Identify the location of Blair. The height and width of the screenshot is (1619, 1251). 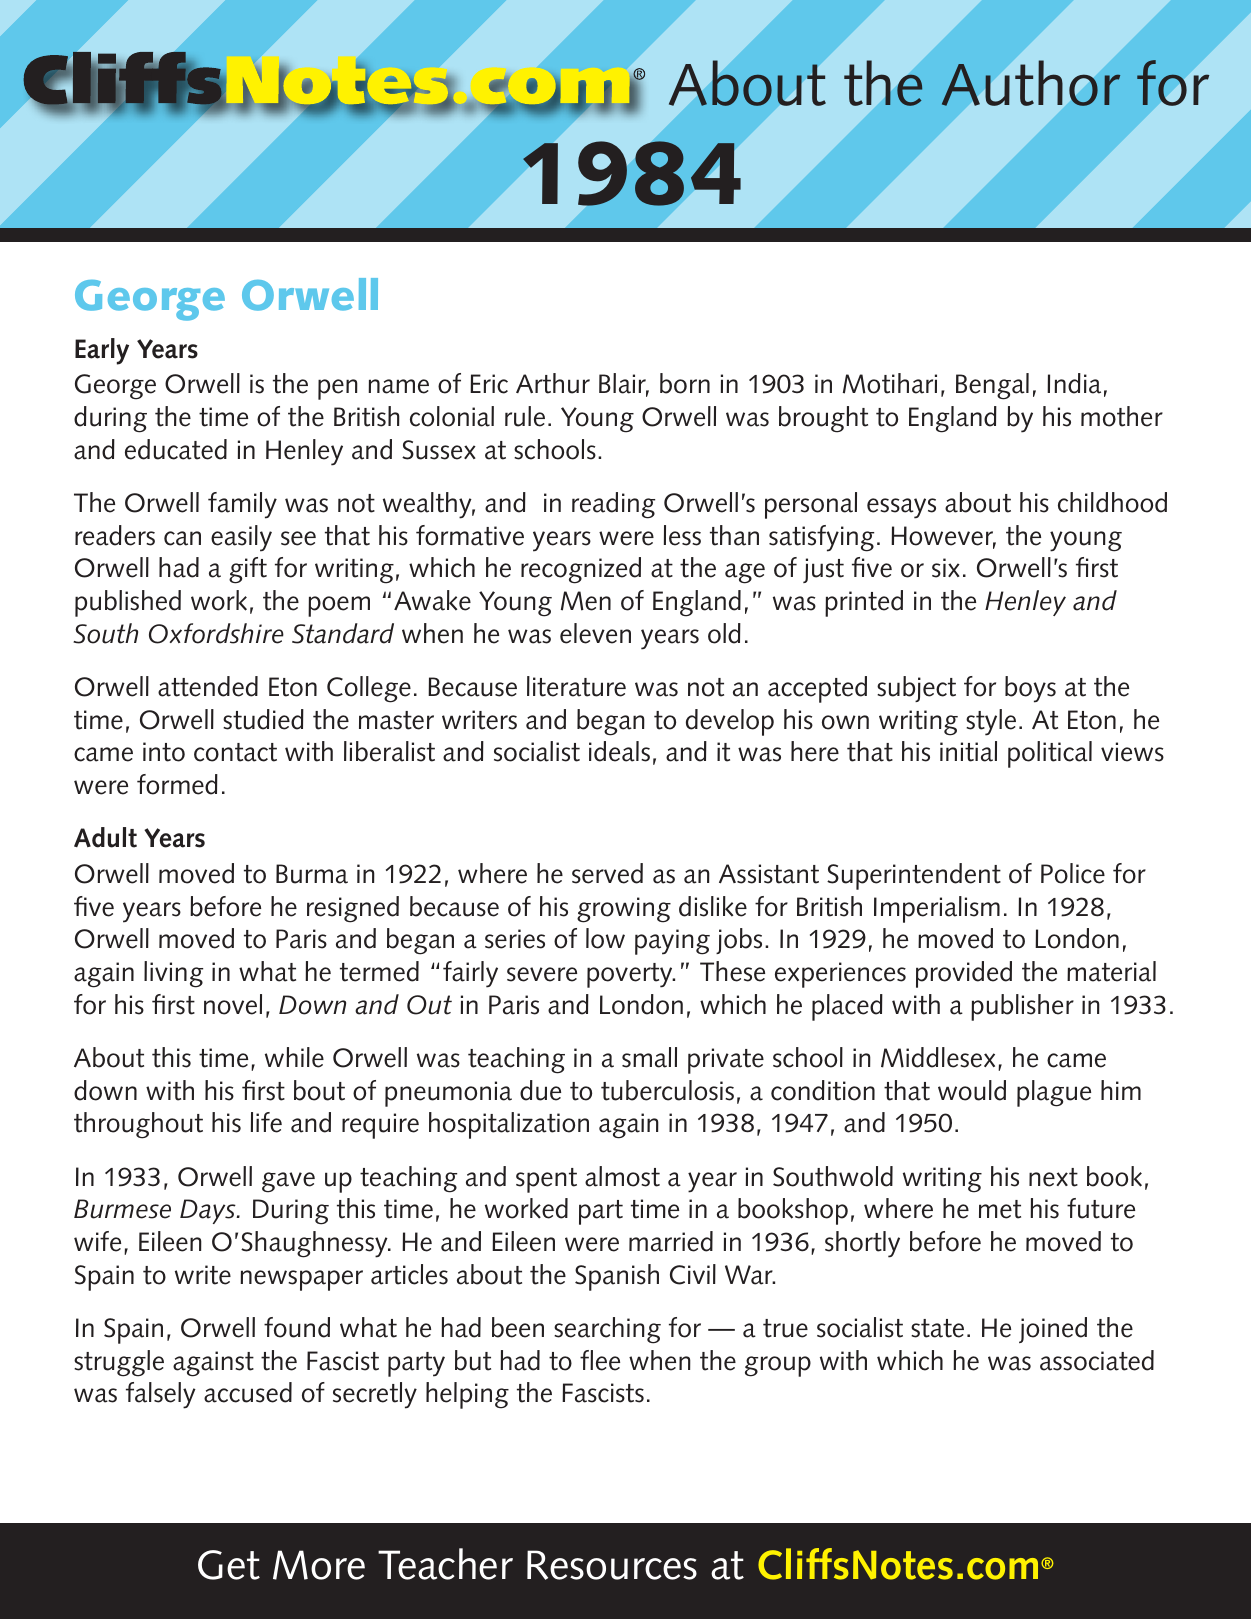
(624, 385).
